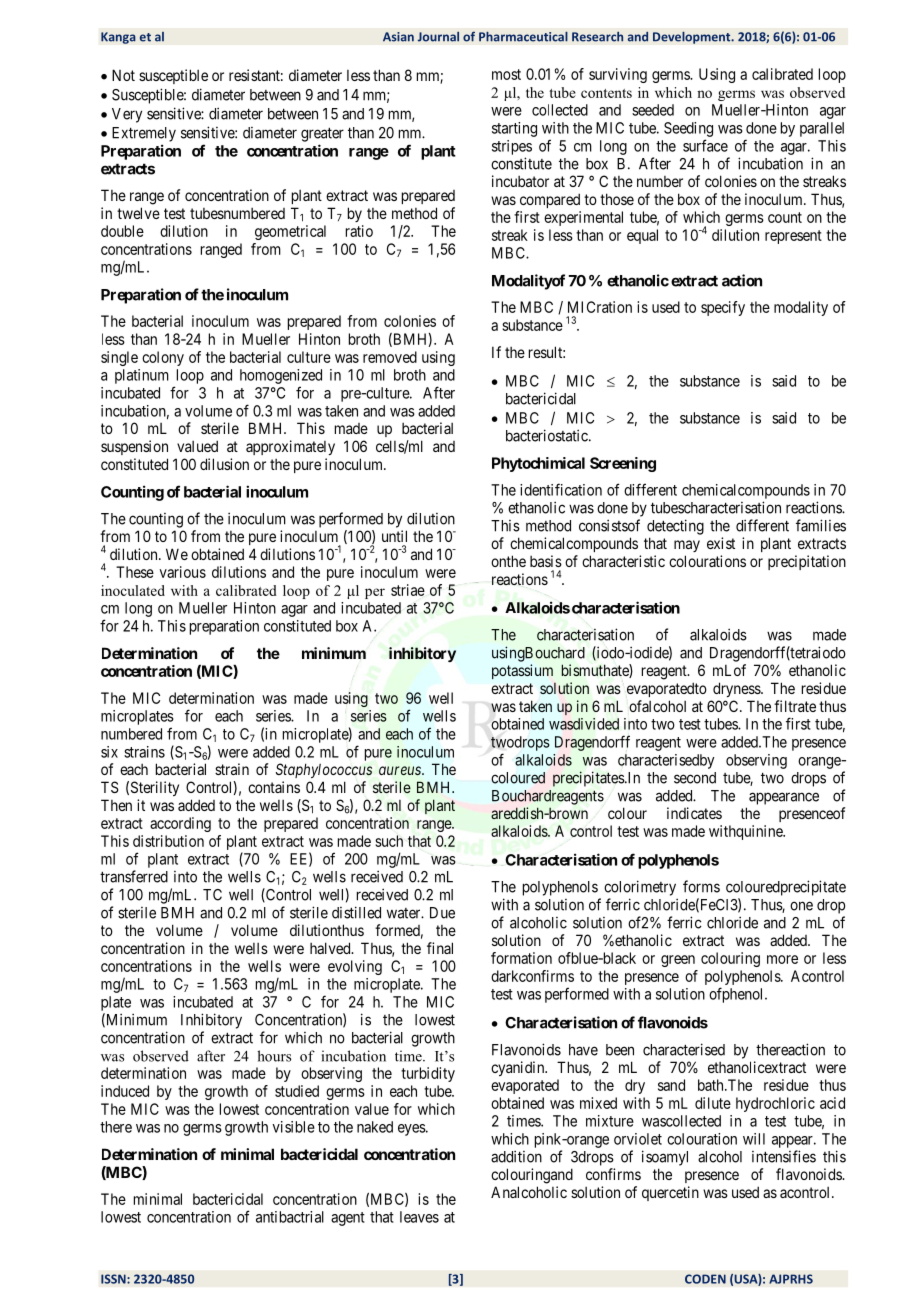  I want to click on identification, so click(561, 489).
